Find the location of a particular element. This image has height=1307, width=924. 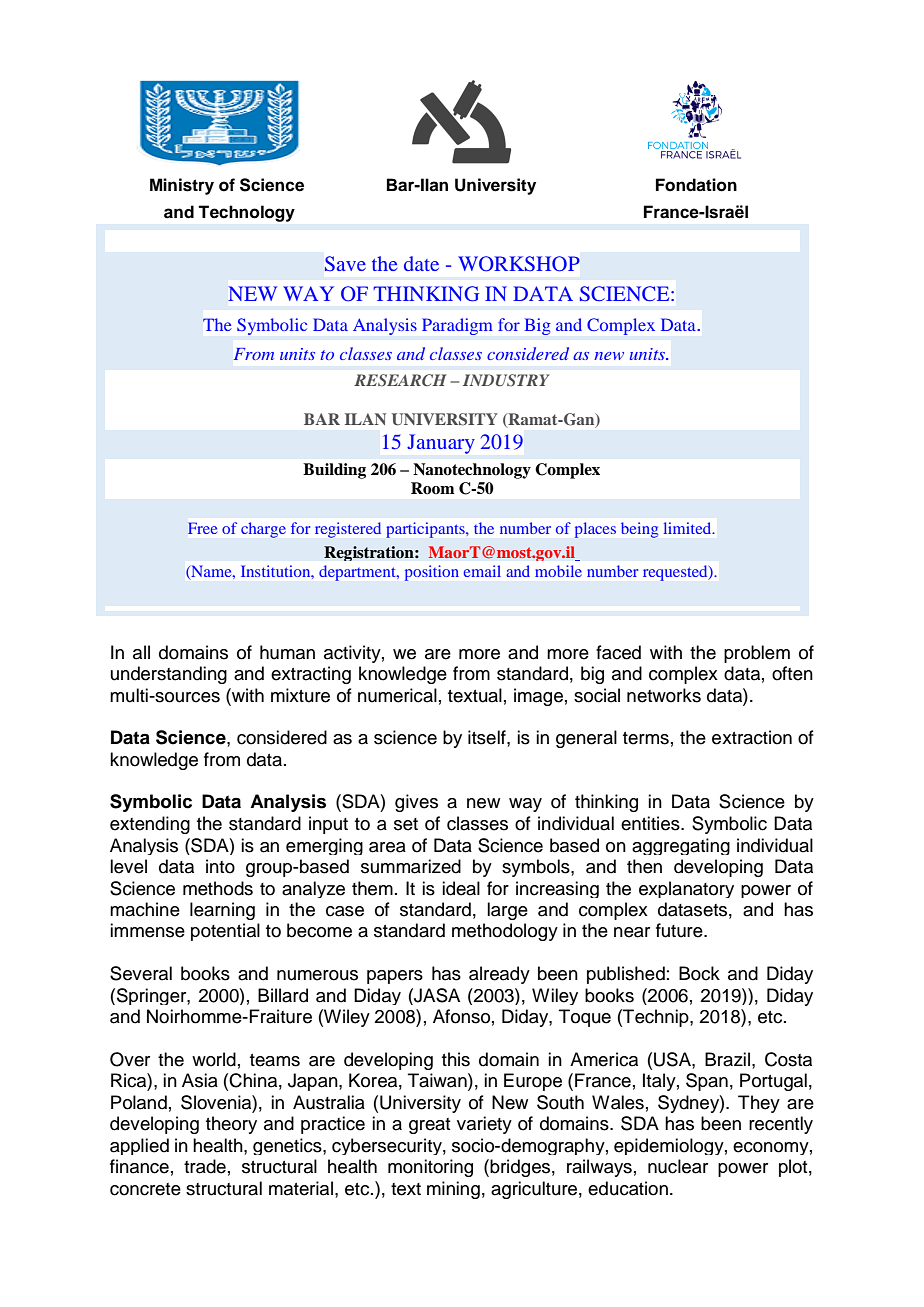

future is located at coordinates (680, 930).
